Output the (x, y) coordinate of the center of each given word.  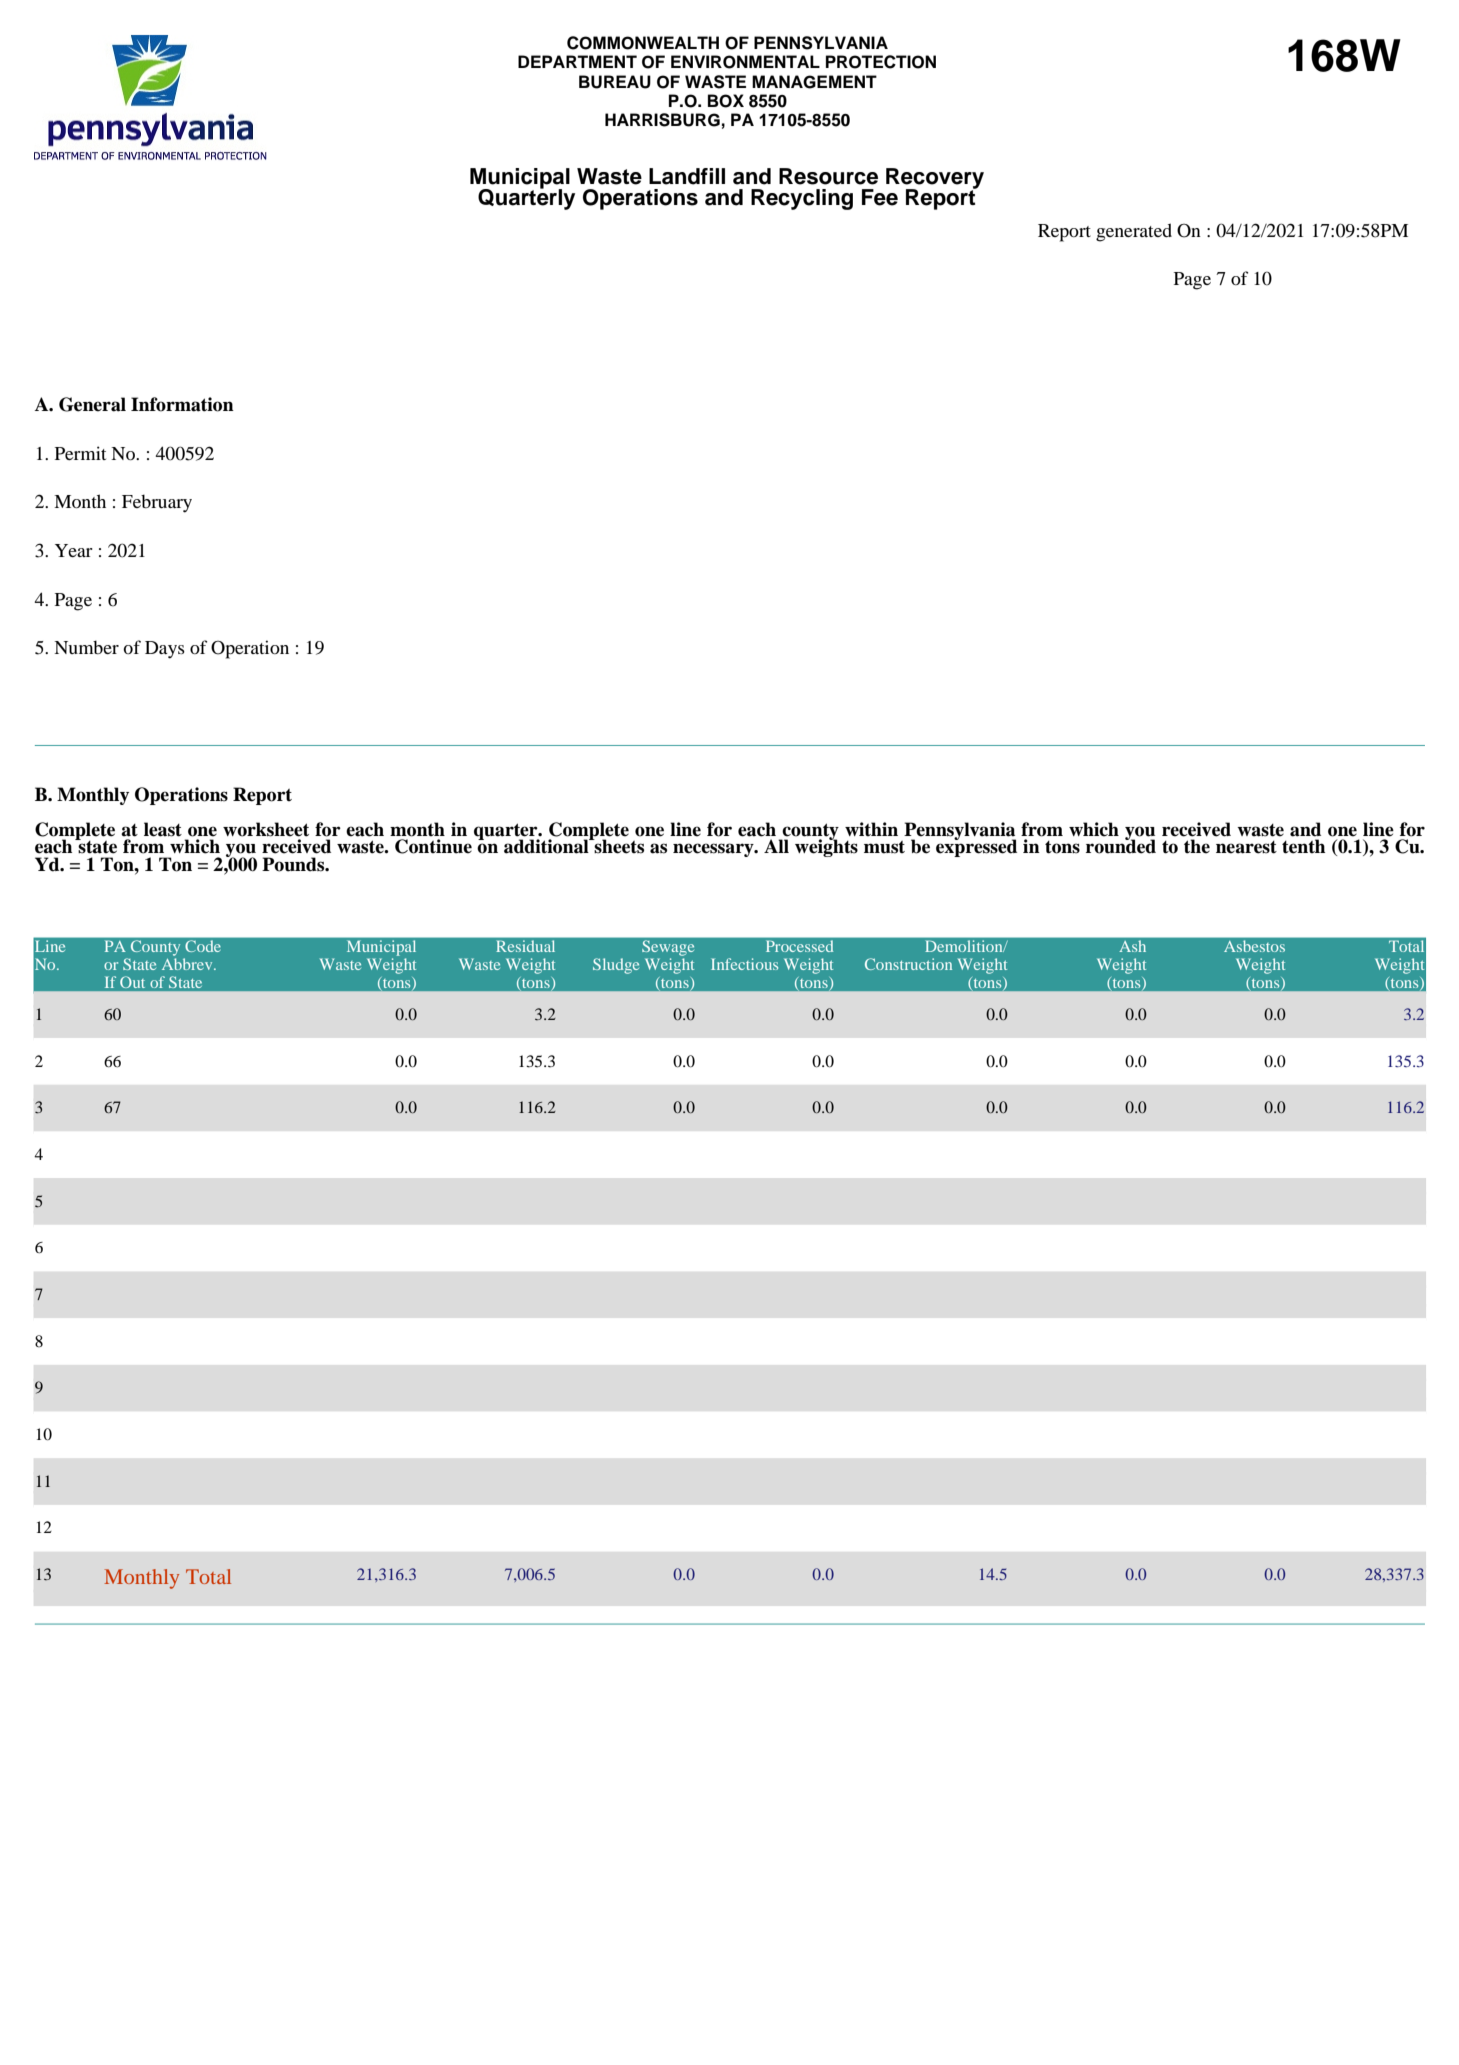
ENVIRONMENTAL (745, 62)
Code (203, 946)
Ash (1133, 946)
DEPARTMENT (577, 61)
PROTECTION (881, 62)
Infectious (744, 964)
